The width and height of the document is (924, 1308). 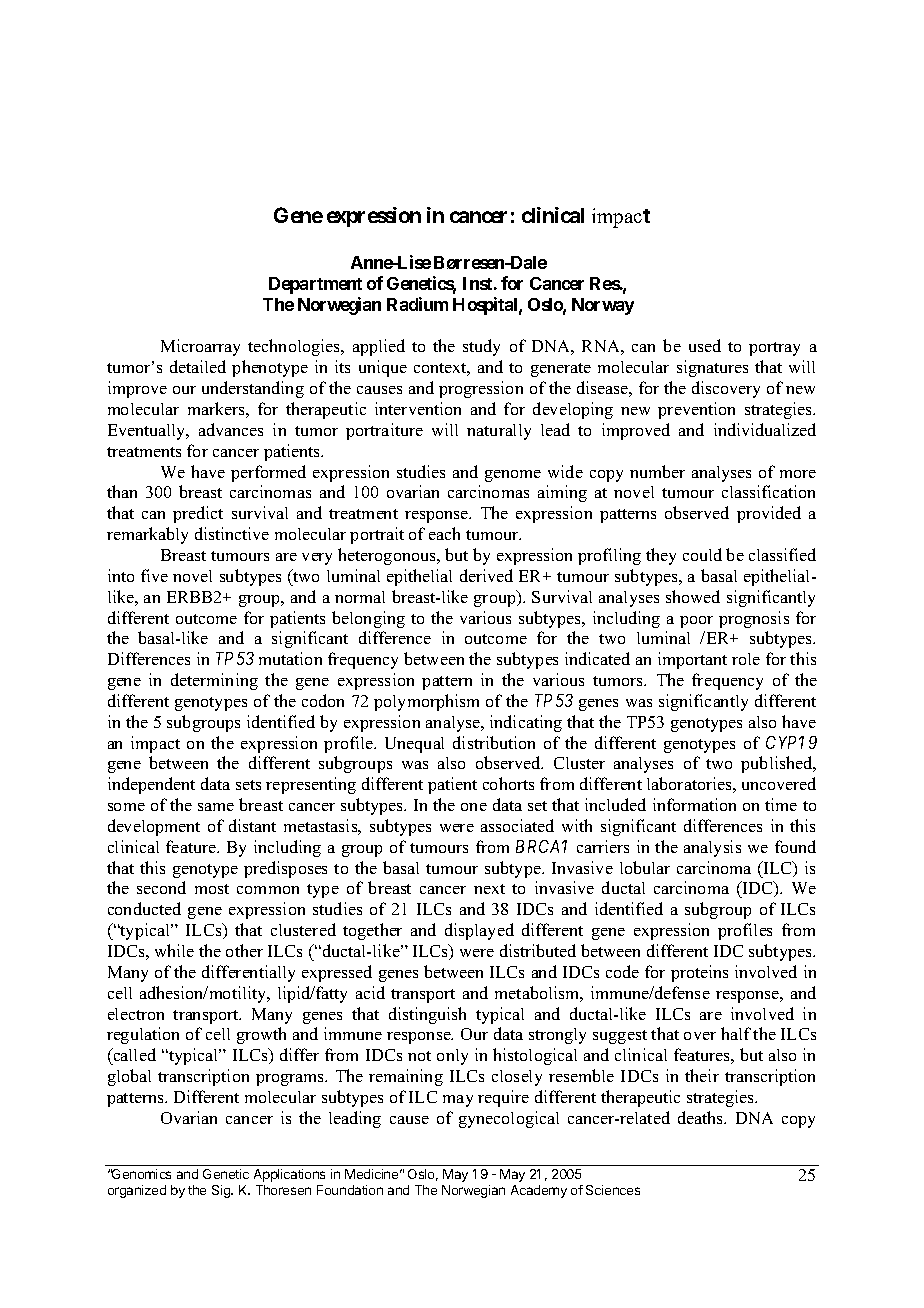 I want to click on published, so click(x=778, y=764).
